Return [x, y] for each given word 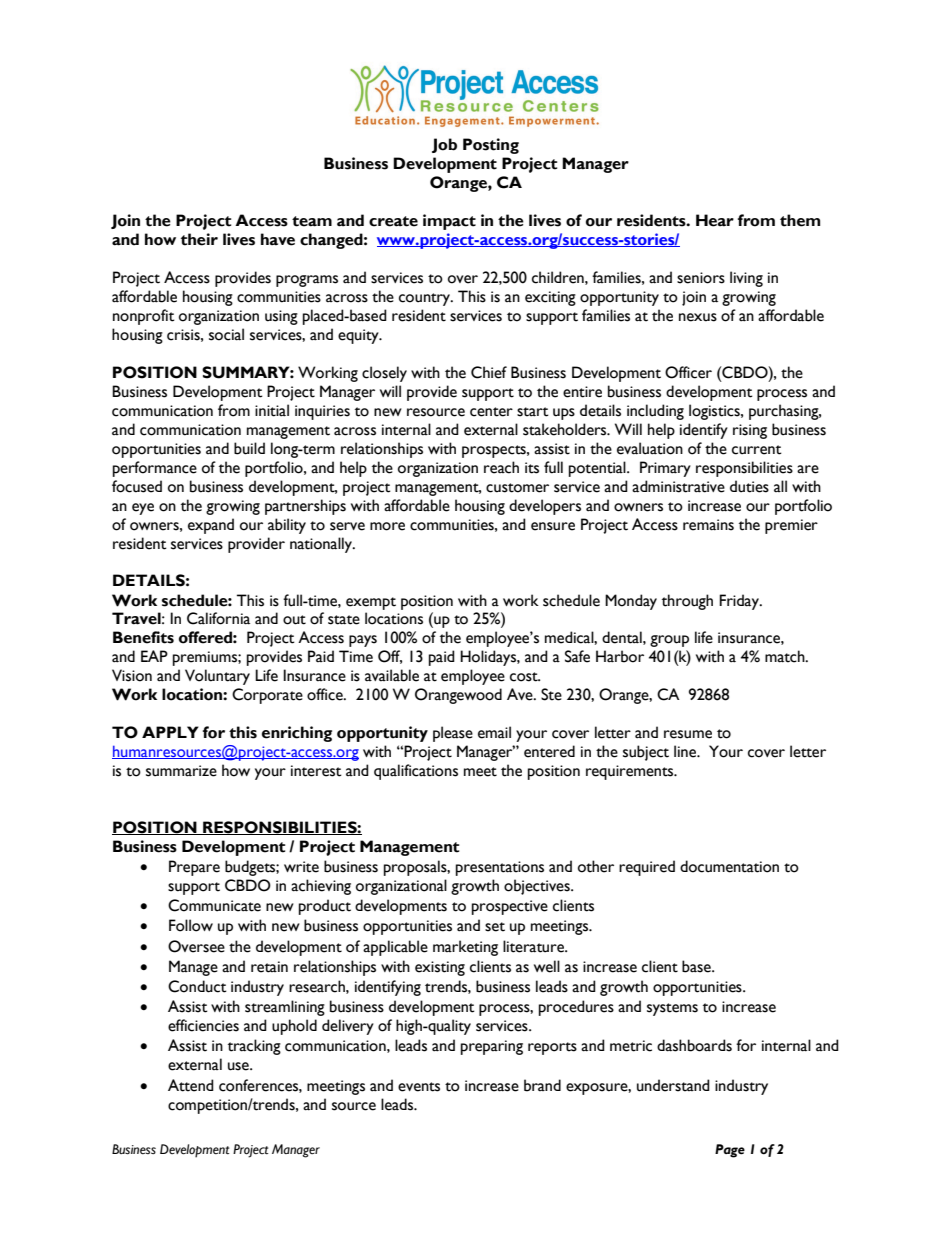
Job [444, 145]
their [199, 239]
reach [501, 467]
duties [749, 486]
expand [211, 526]
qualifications [416, 772]
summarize [181, 771]
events [419, 1087]
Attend [191, 1085]
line [686, 751]
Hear [715, 220]
